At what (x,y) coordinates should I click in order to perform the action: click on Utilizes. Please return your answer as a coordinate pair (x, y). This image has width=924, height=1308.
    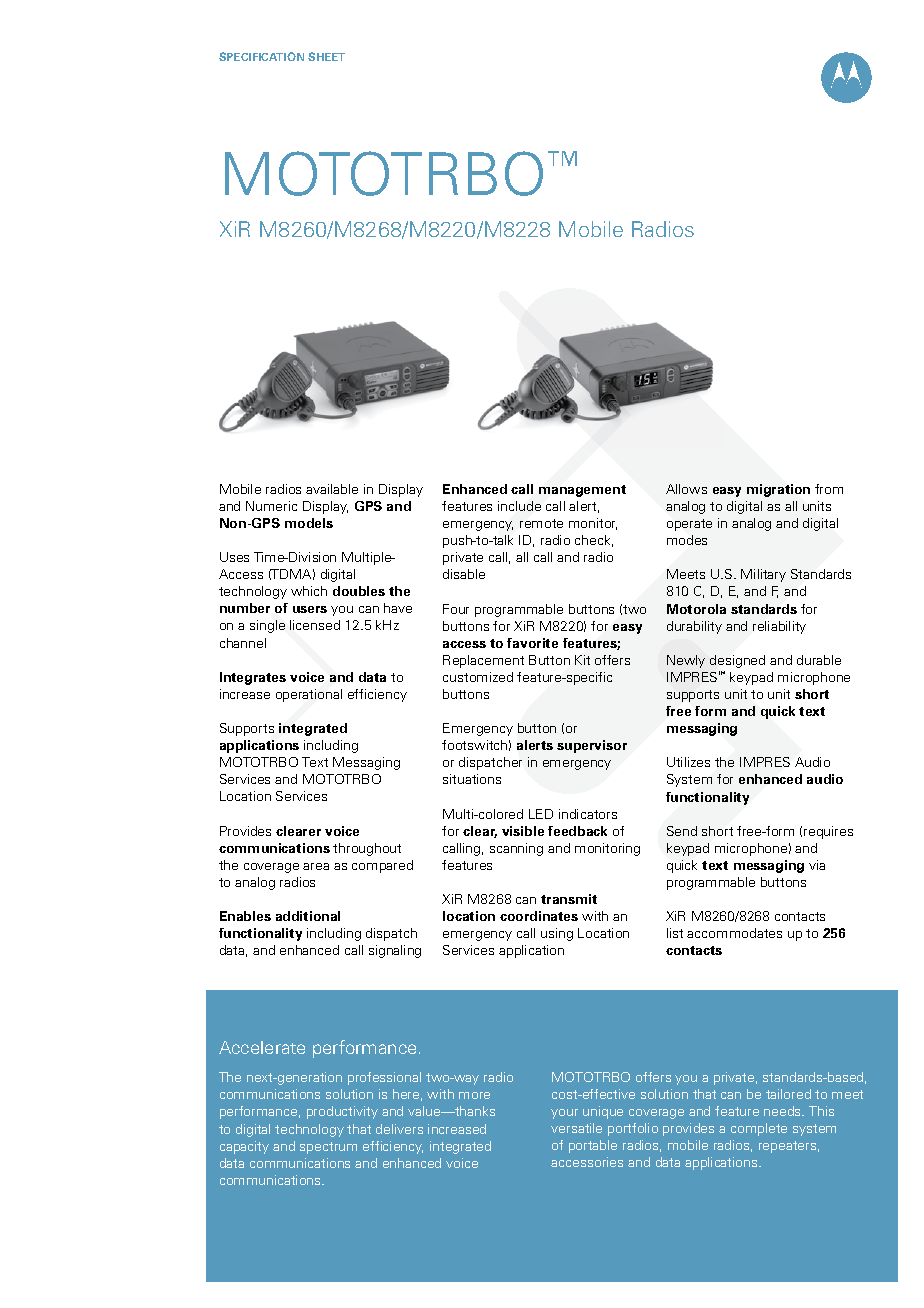
    Looking at the image, I should click on (688, 762).
